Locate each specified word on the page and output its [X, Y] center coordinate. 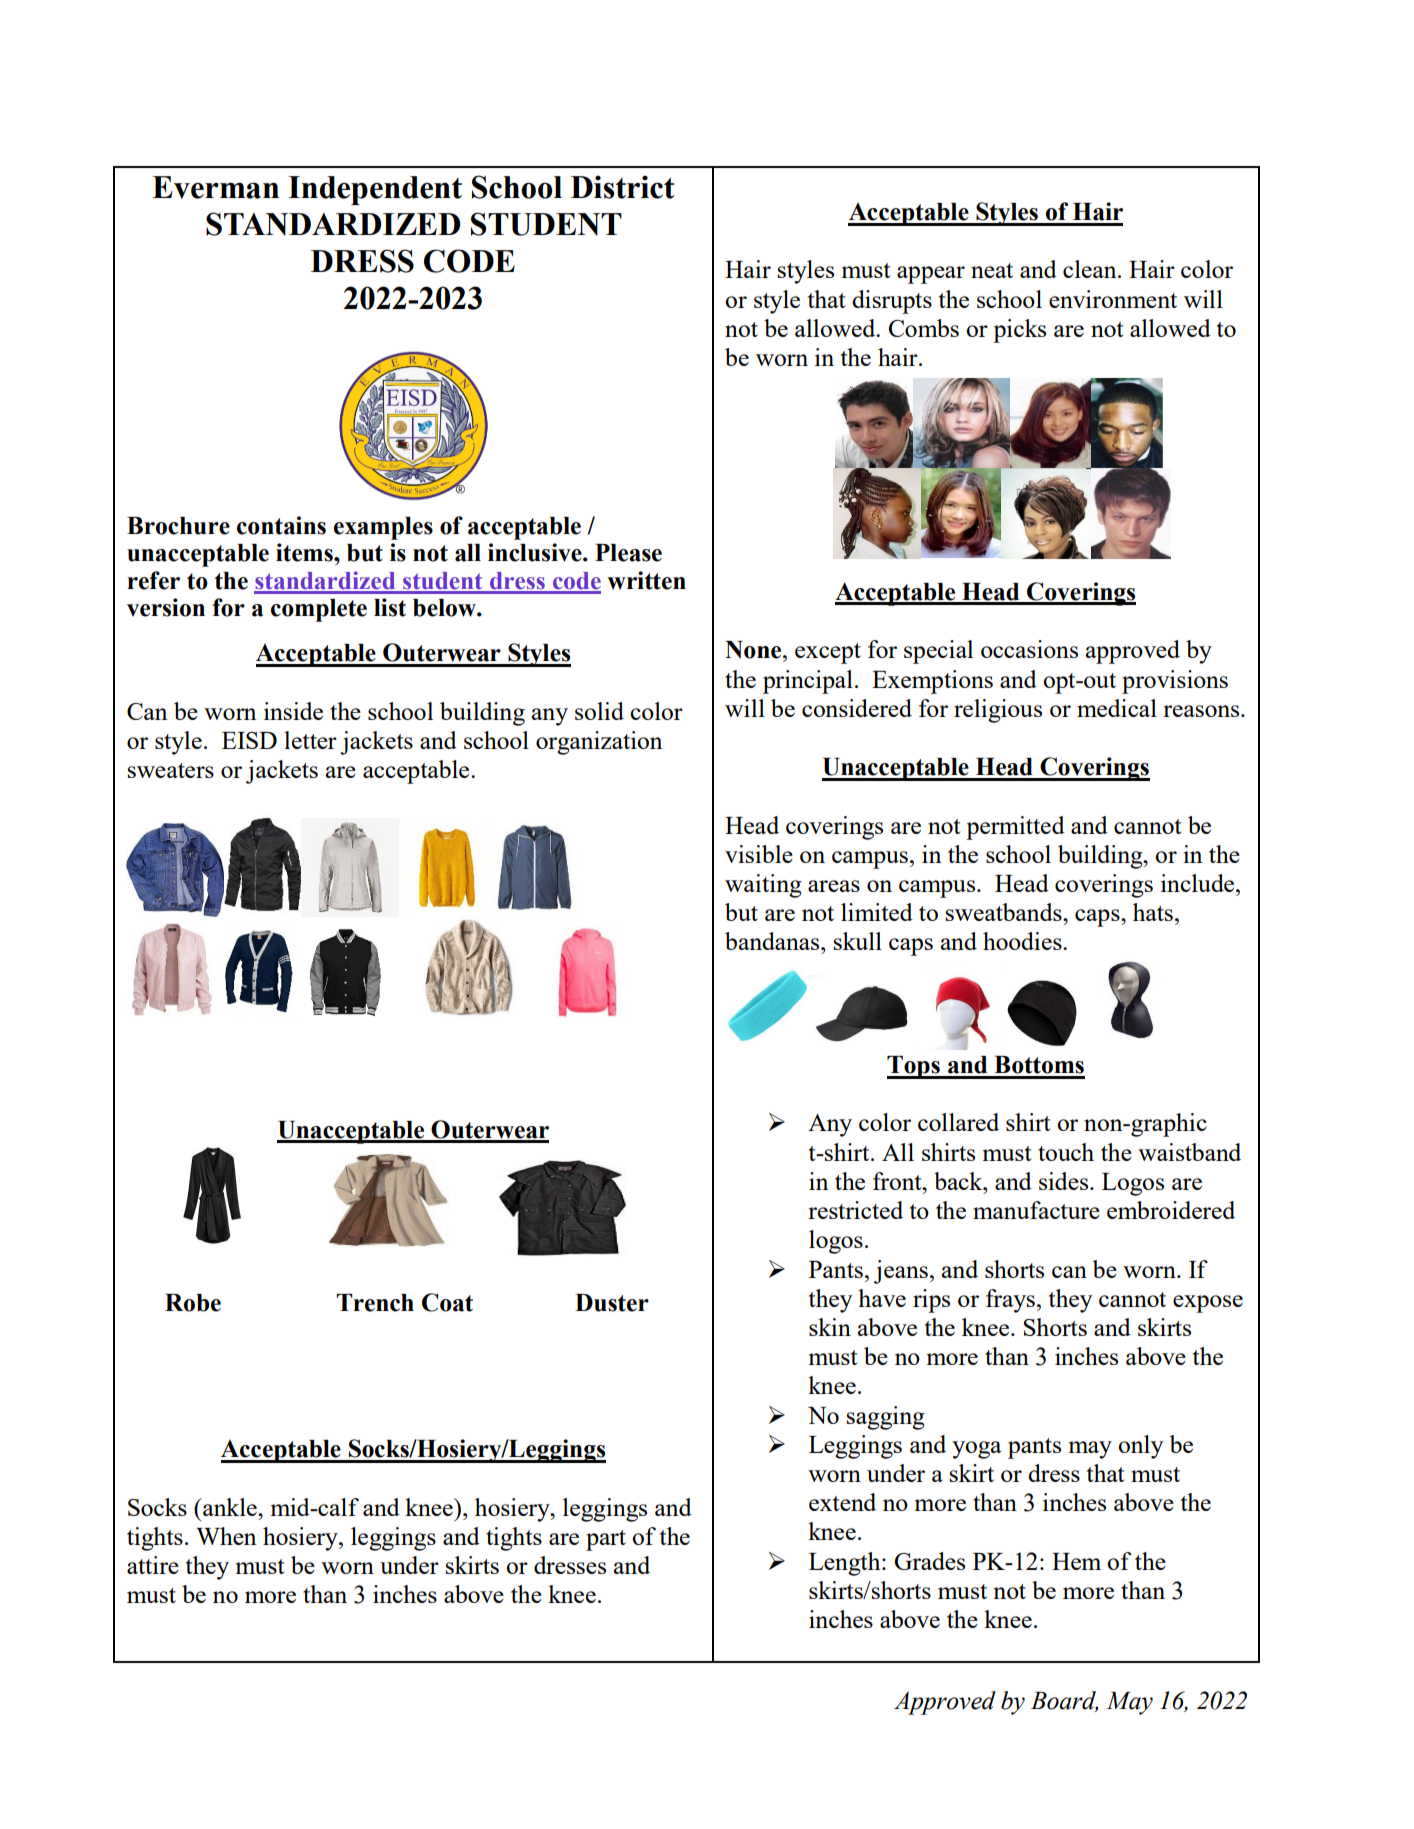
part [606, 1540]
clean [1091, 269]
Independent [375, 190]
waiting [763, 886]
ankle [230, 1507]
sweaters [171, 770]
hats [1153, 912]
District [623, 187]
